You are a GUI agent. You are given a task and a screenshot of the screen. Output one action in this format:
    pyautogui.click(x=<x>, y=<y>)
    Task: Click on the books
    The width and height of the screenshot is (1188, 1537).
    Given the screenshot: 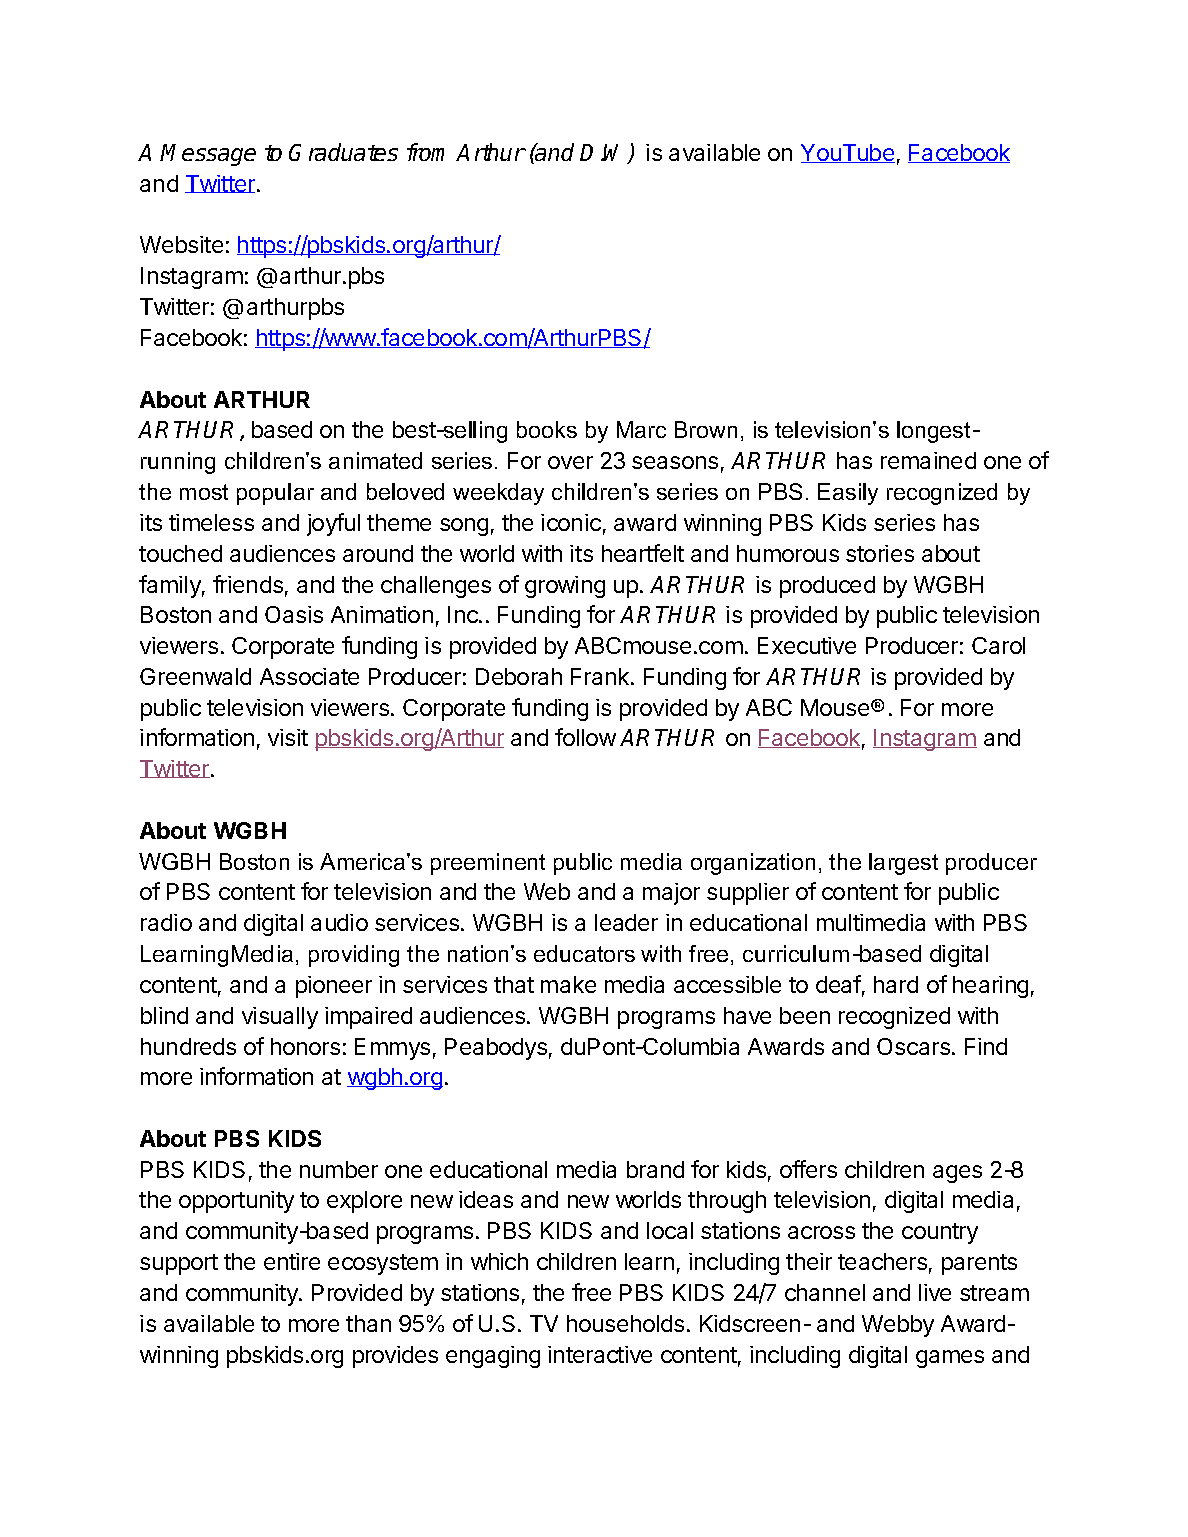 What is the action you would take?
    pyautogui.click(x=547, y=429)
